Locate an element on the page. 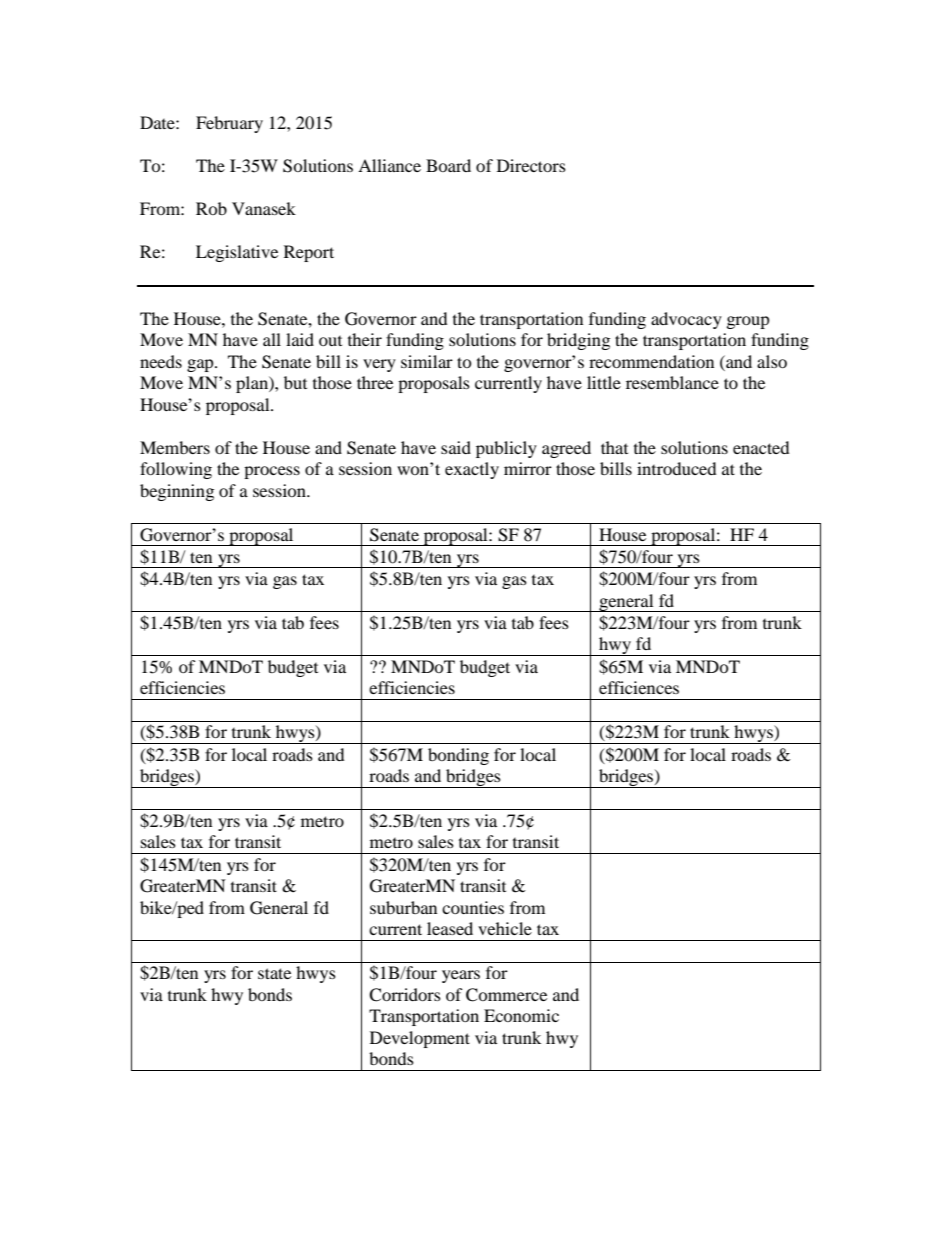  counties is located at coordinates (473, 907).
